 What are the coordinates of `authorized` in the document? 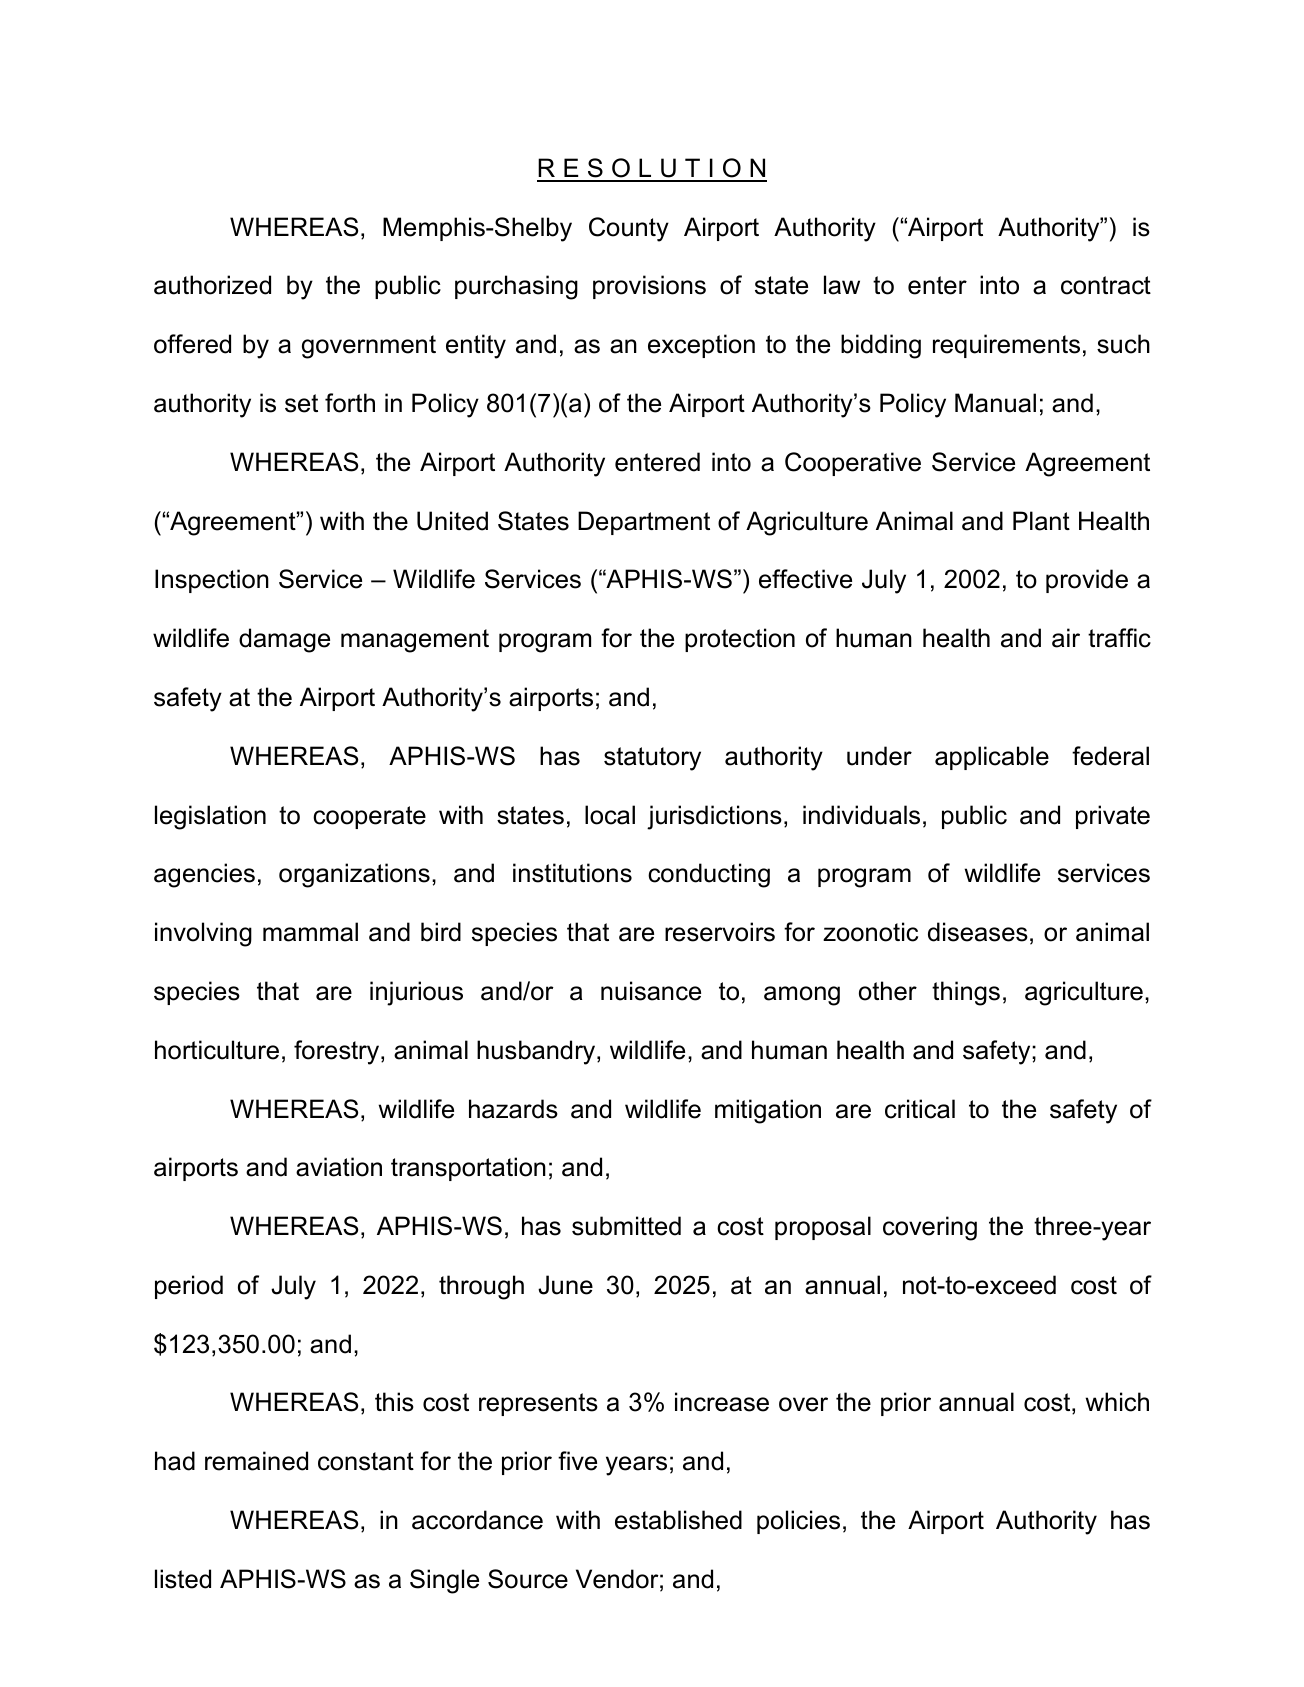 It's located at (212, 285).
